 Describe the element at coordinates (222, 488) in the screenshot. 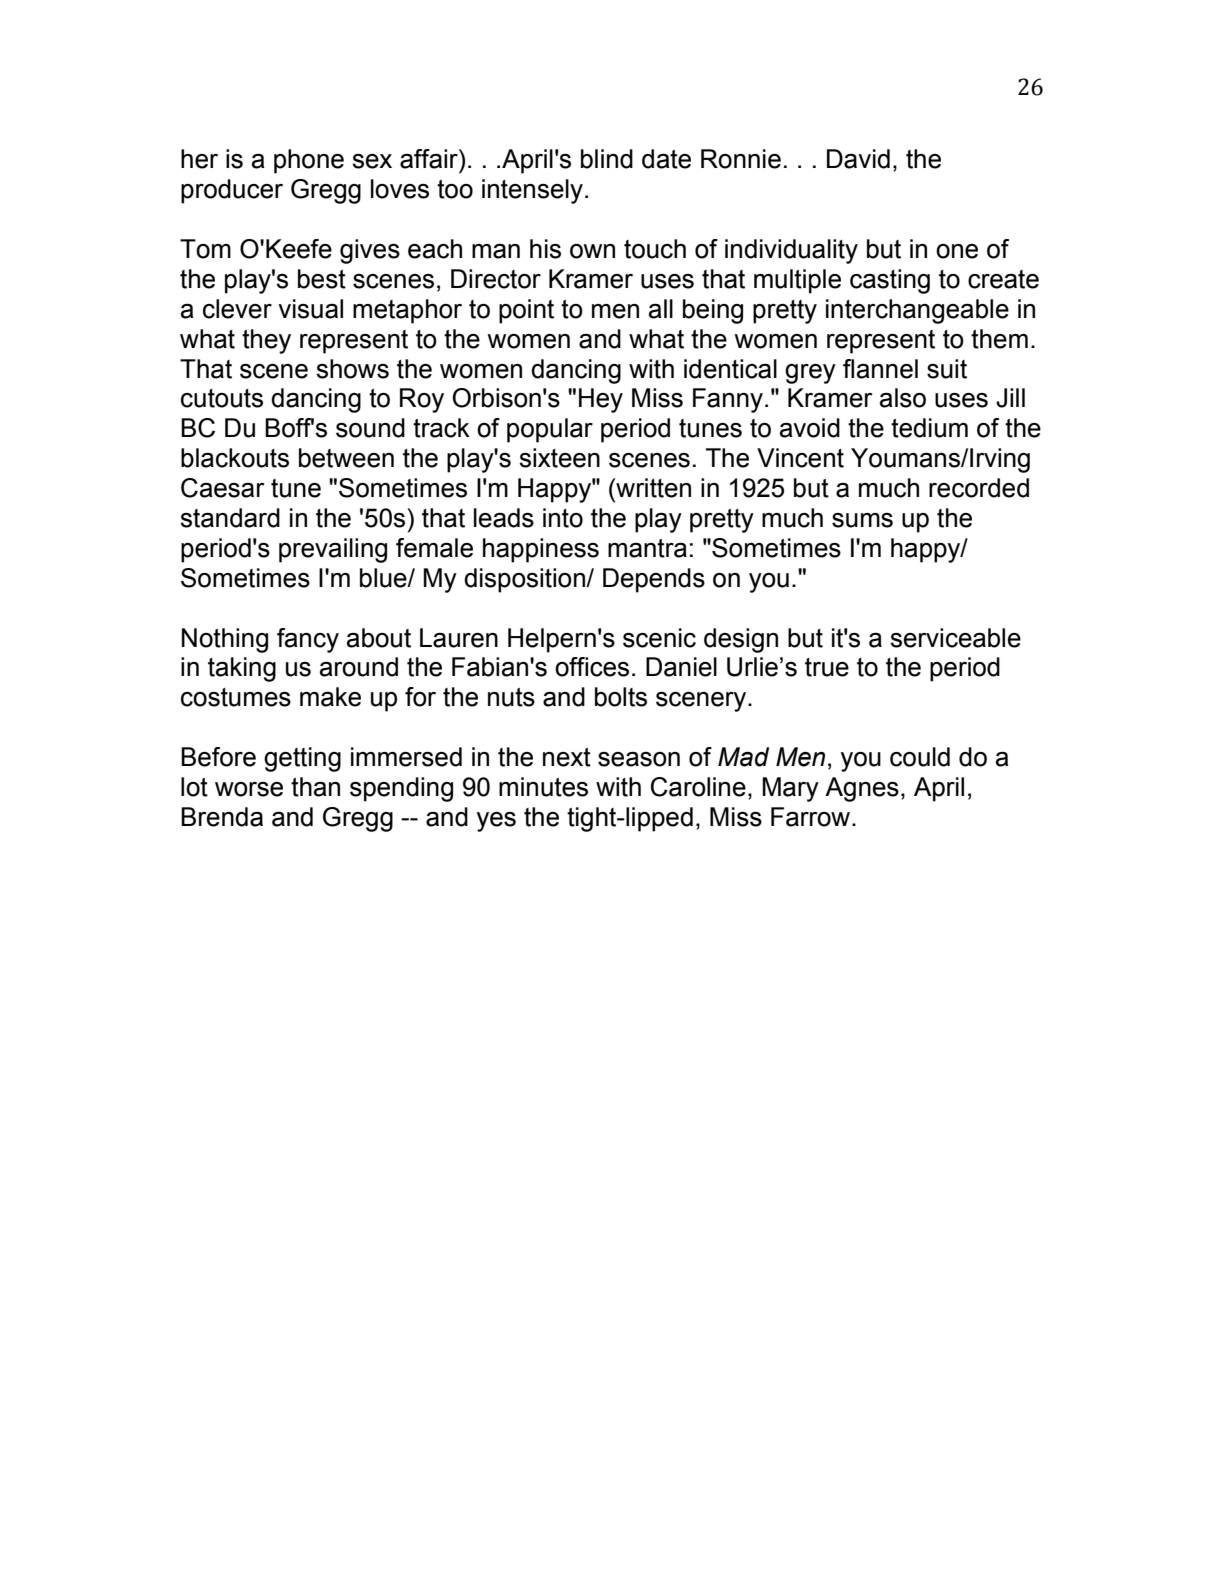

I see `Caesar` at that location.
